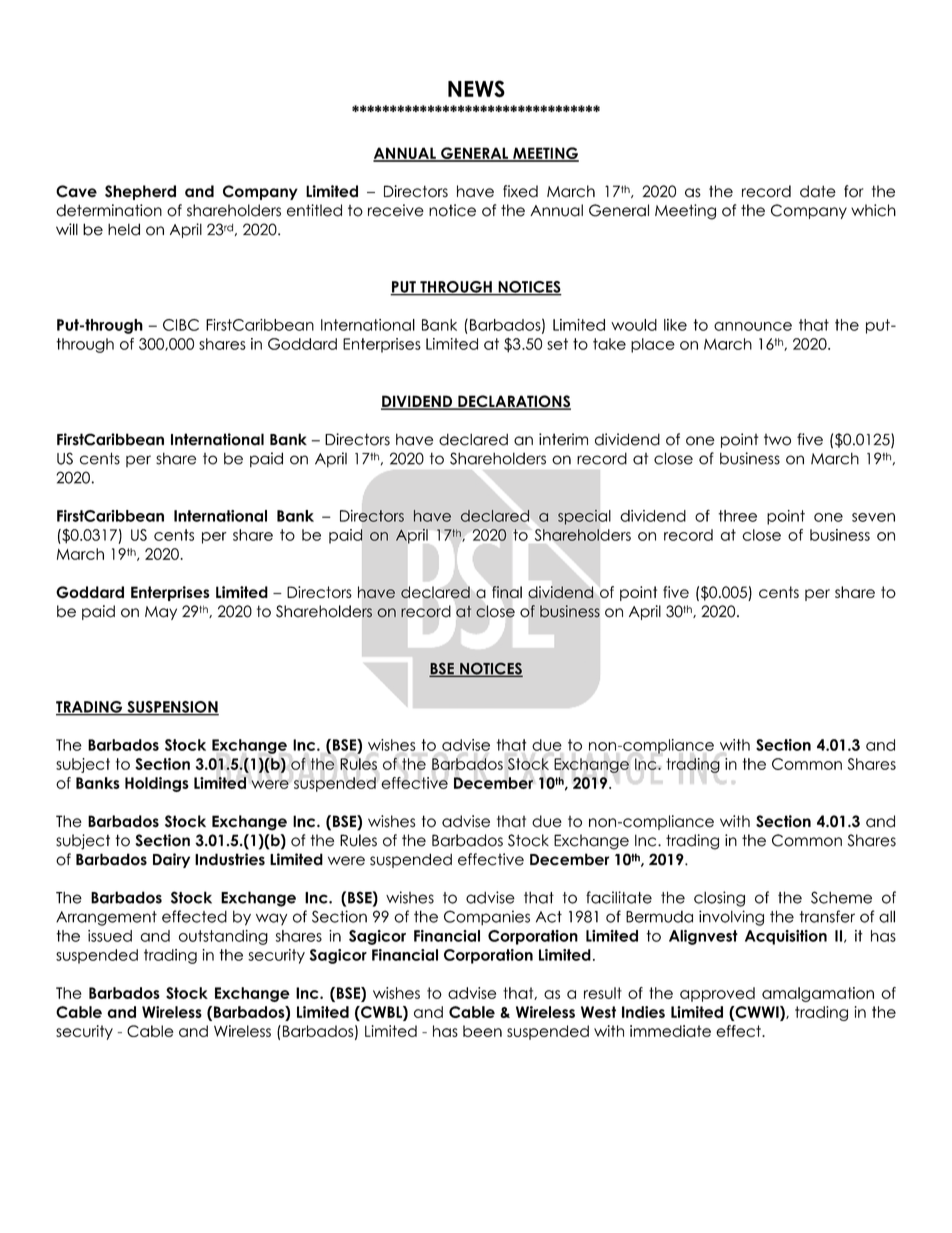 Image resolution: width=952 pixels, height=1233 pixels. Describe the element at coordinates (737, 516) in the screenshot. I see `three` at that location.
